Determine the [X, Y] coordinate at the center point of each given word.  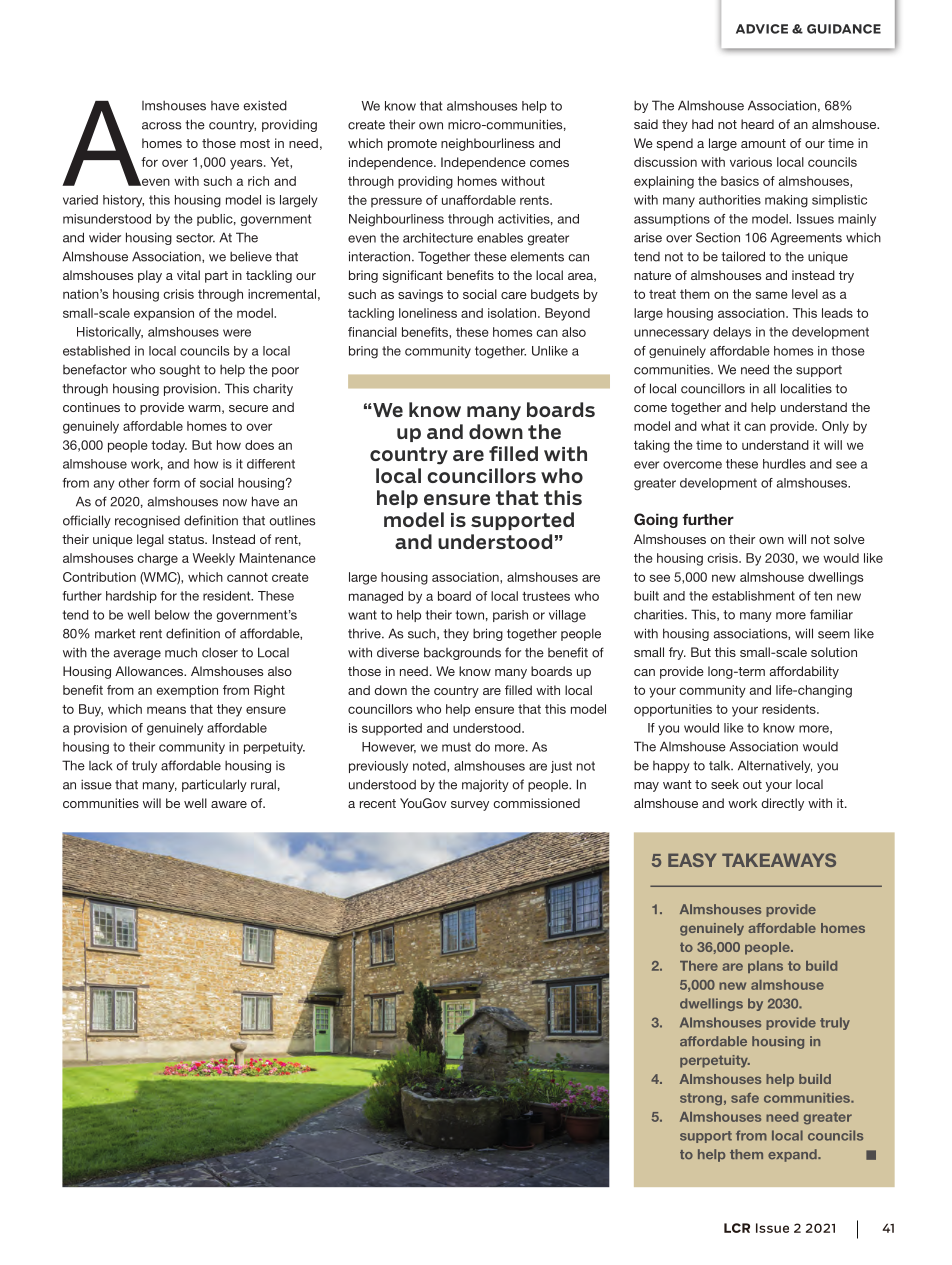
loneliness [428, 313]
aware [229, 804]
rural [263, 784]
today [169, 446]
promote [412, 145]
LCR [737, 1228]
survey [470, 806]
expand [793, 1155]
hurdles [784, 464]
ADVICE [762, 29]
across [162, 126]
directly [782, 804]
